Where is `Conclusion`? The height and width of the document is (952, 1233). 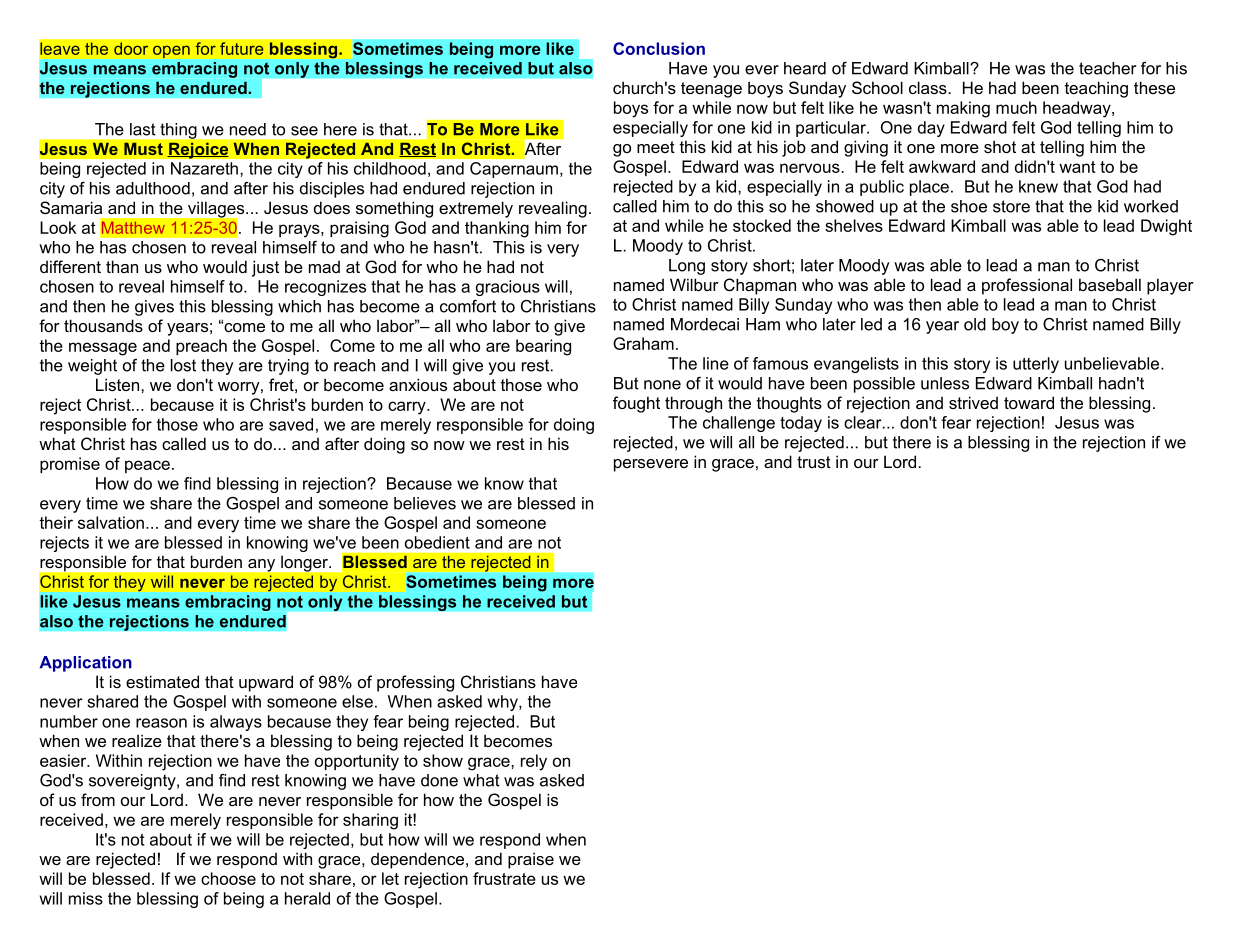
Conclusion is located at coordinates (659, 48).
